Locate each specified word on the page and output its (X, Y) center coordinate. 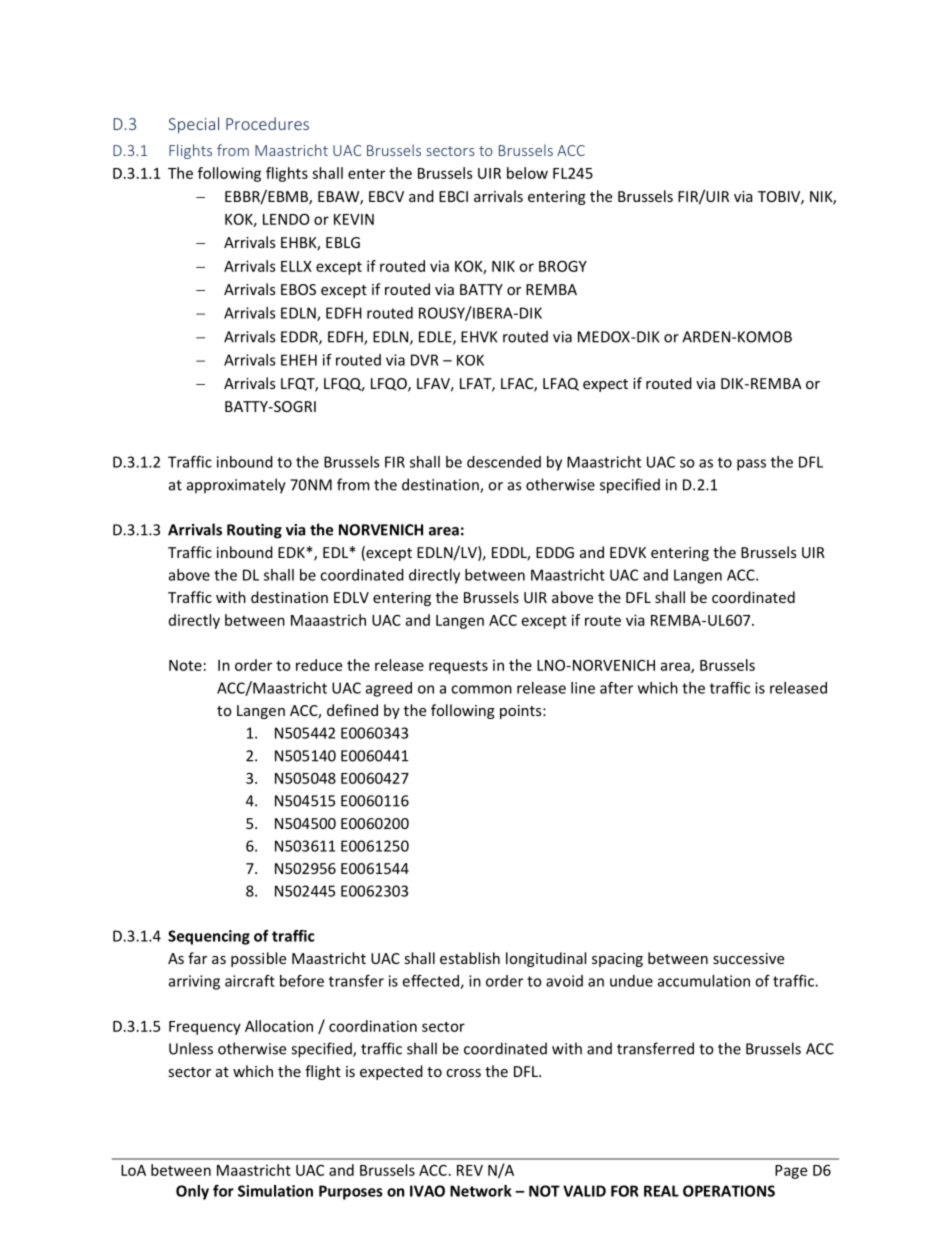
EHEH (299, 360)
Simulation (275, 1191)
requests (458, 667)
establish (470, 958)
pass (751, 465)
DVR (424, 360)
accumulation (704, 981)
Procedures (267, 123)
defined (352, 710)
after (616, 688)
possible (258, 959)
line (583, 688)
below (527, 173)
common (481, 689)
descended (504, 462)
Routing (254, 531)
